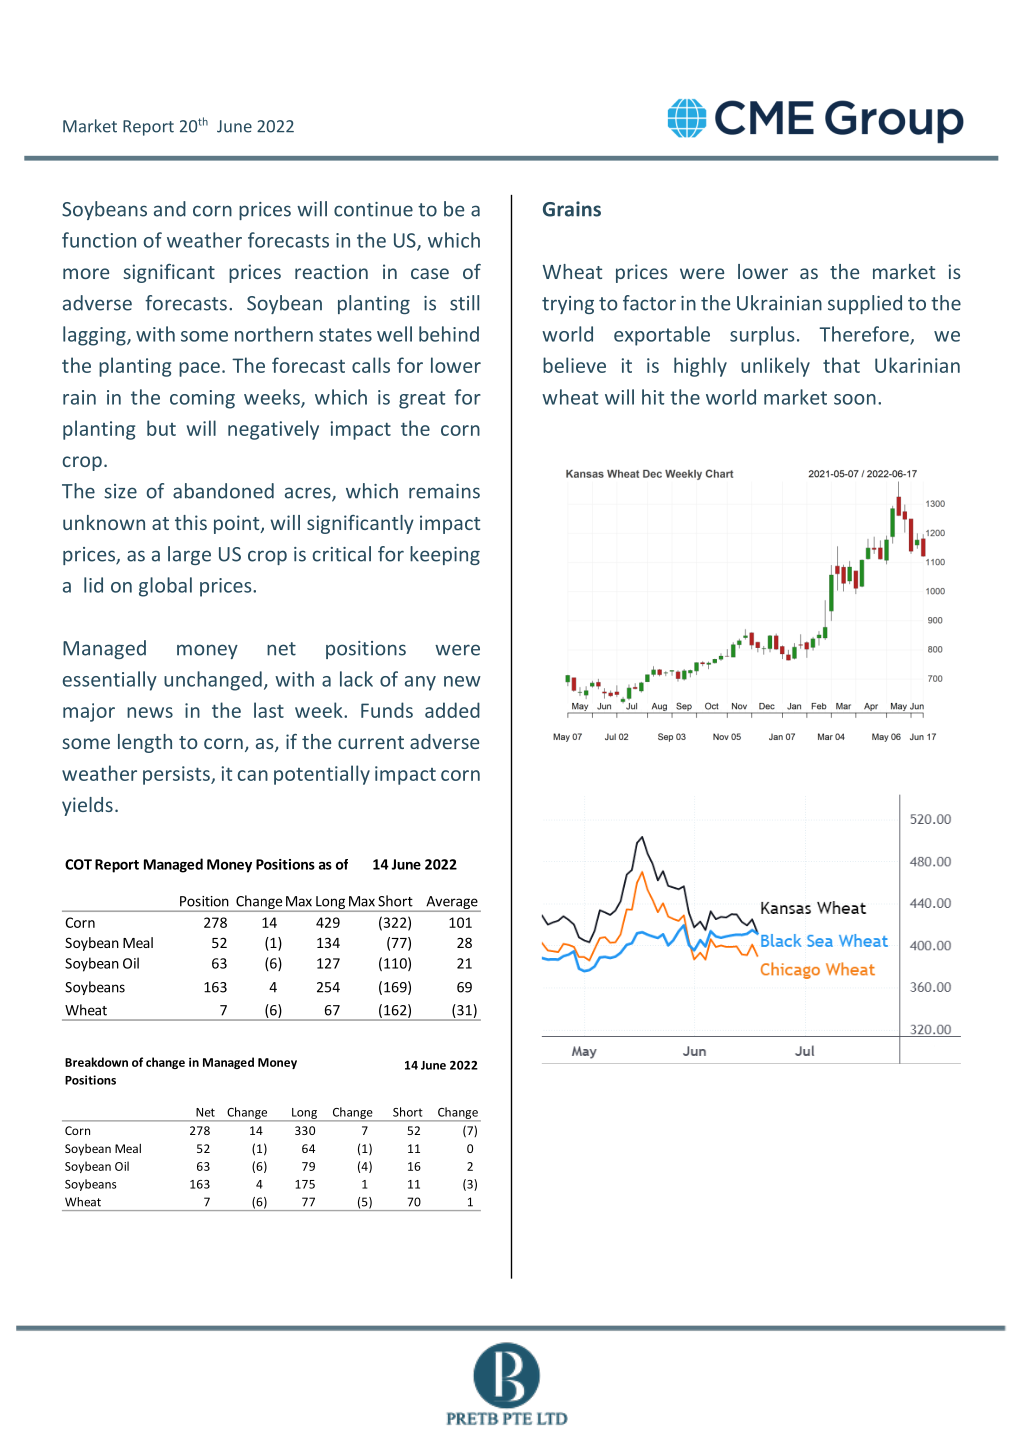  Describe the element at coordinates (865, 304) in the screenshot. I see `supplied` at that location.
